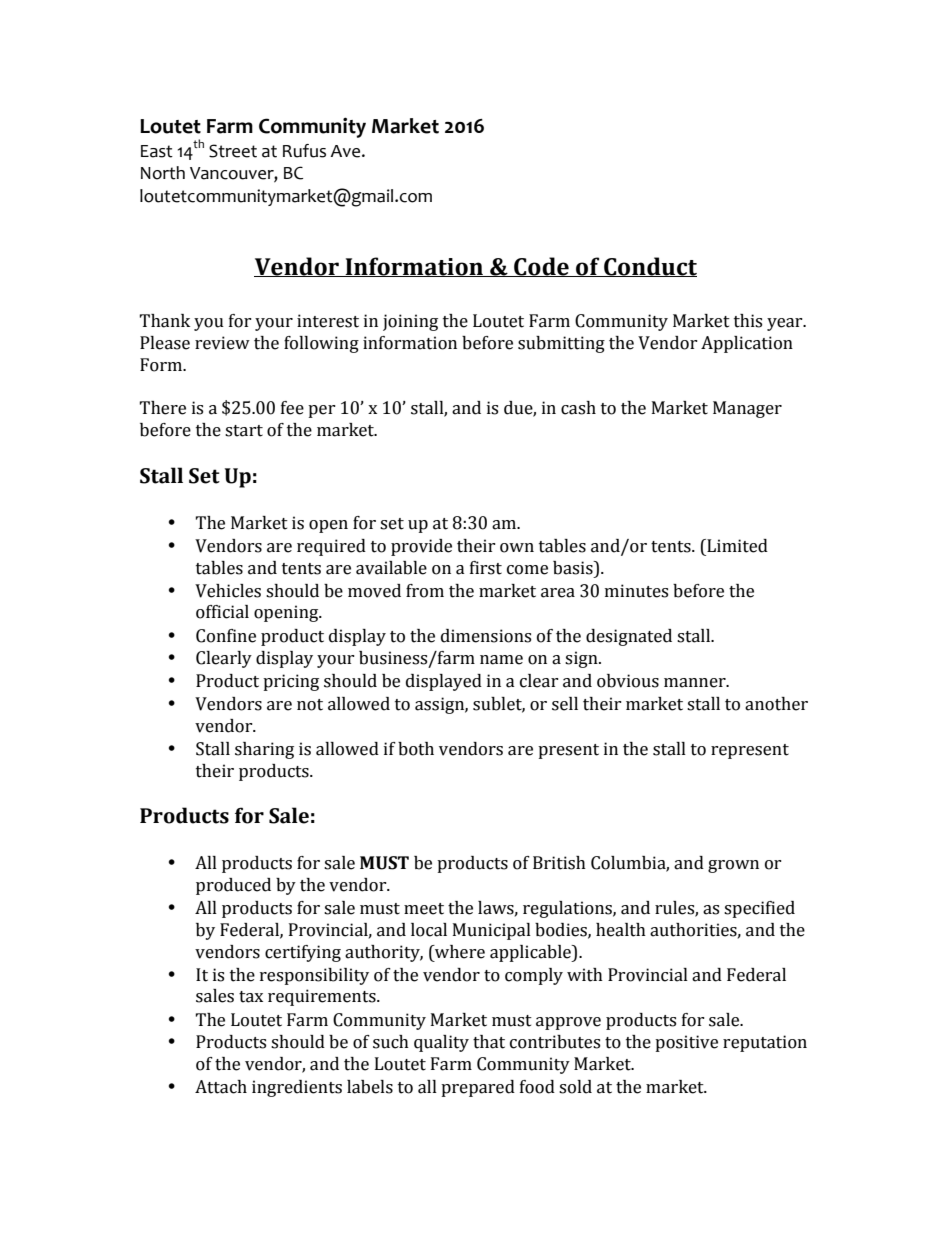 This screenshot has height=1233, width=952. I want to click on another, so click(776, 704).
